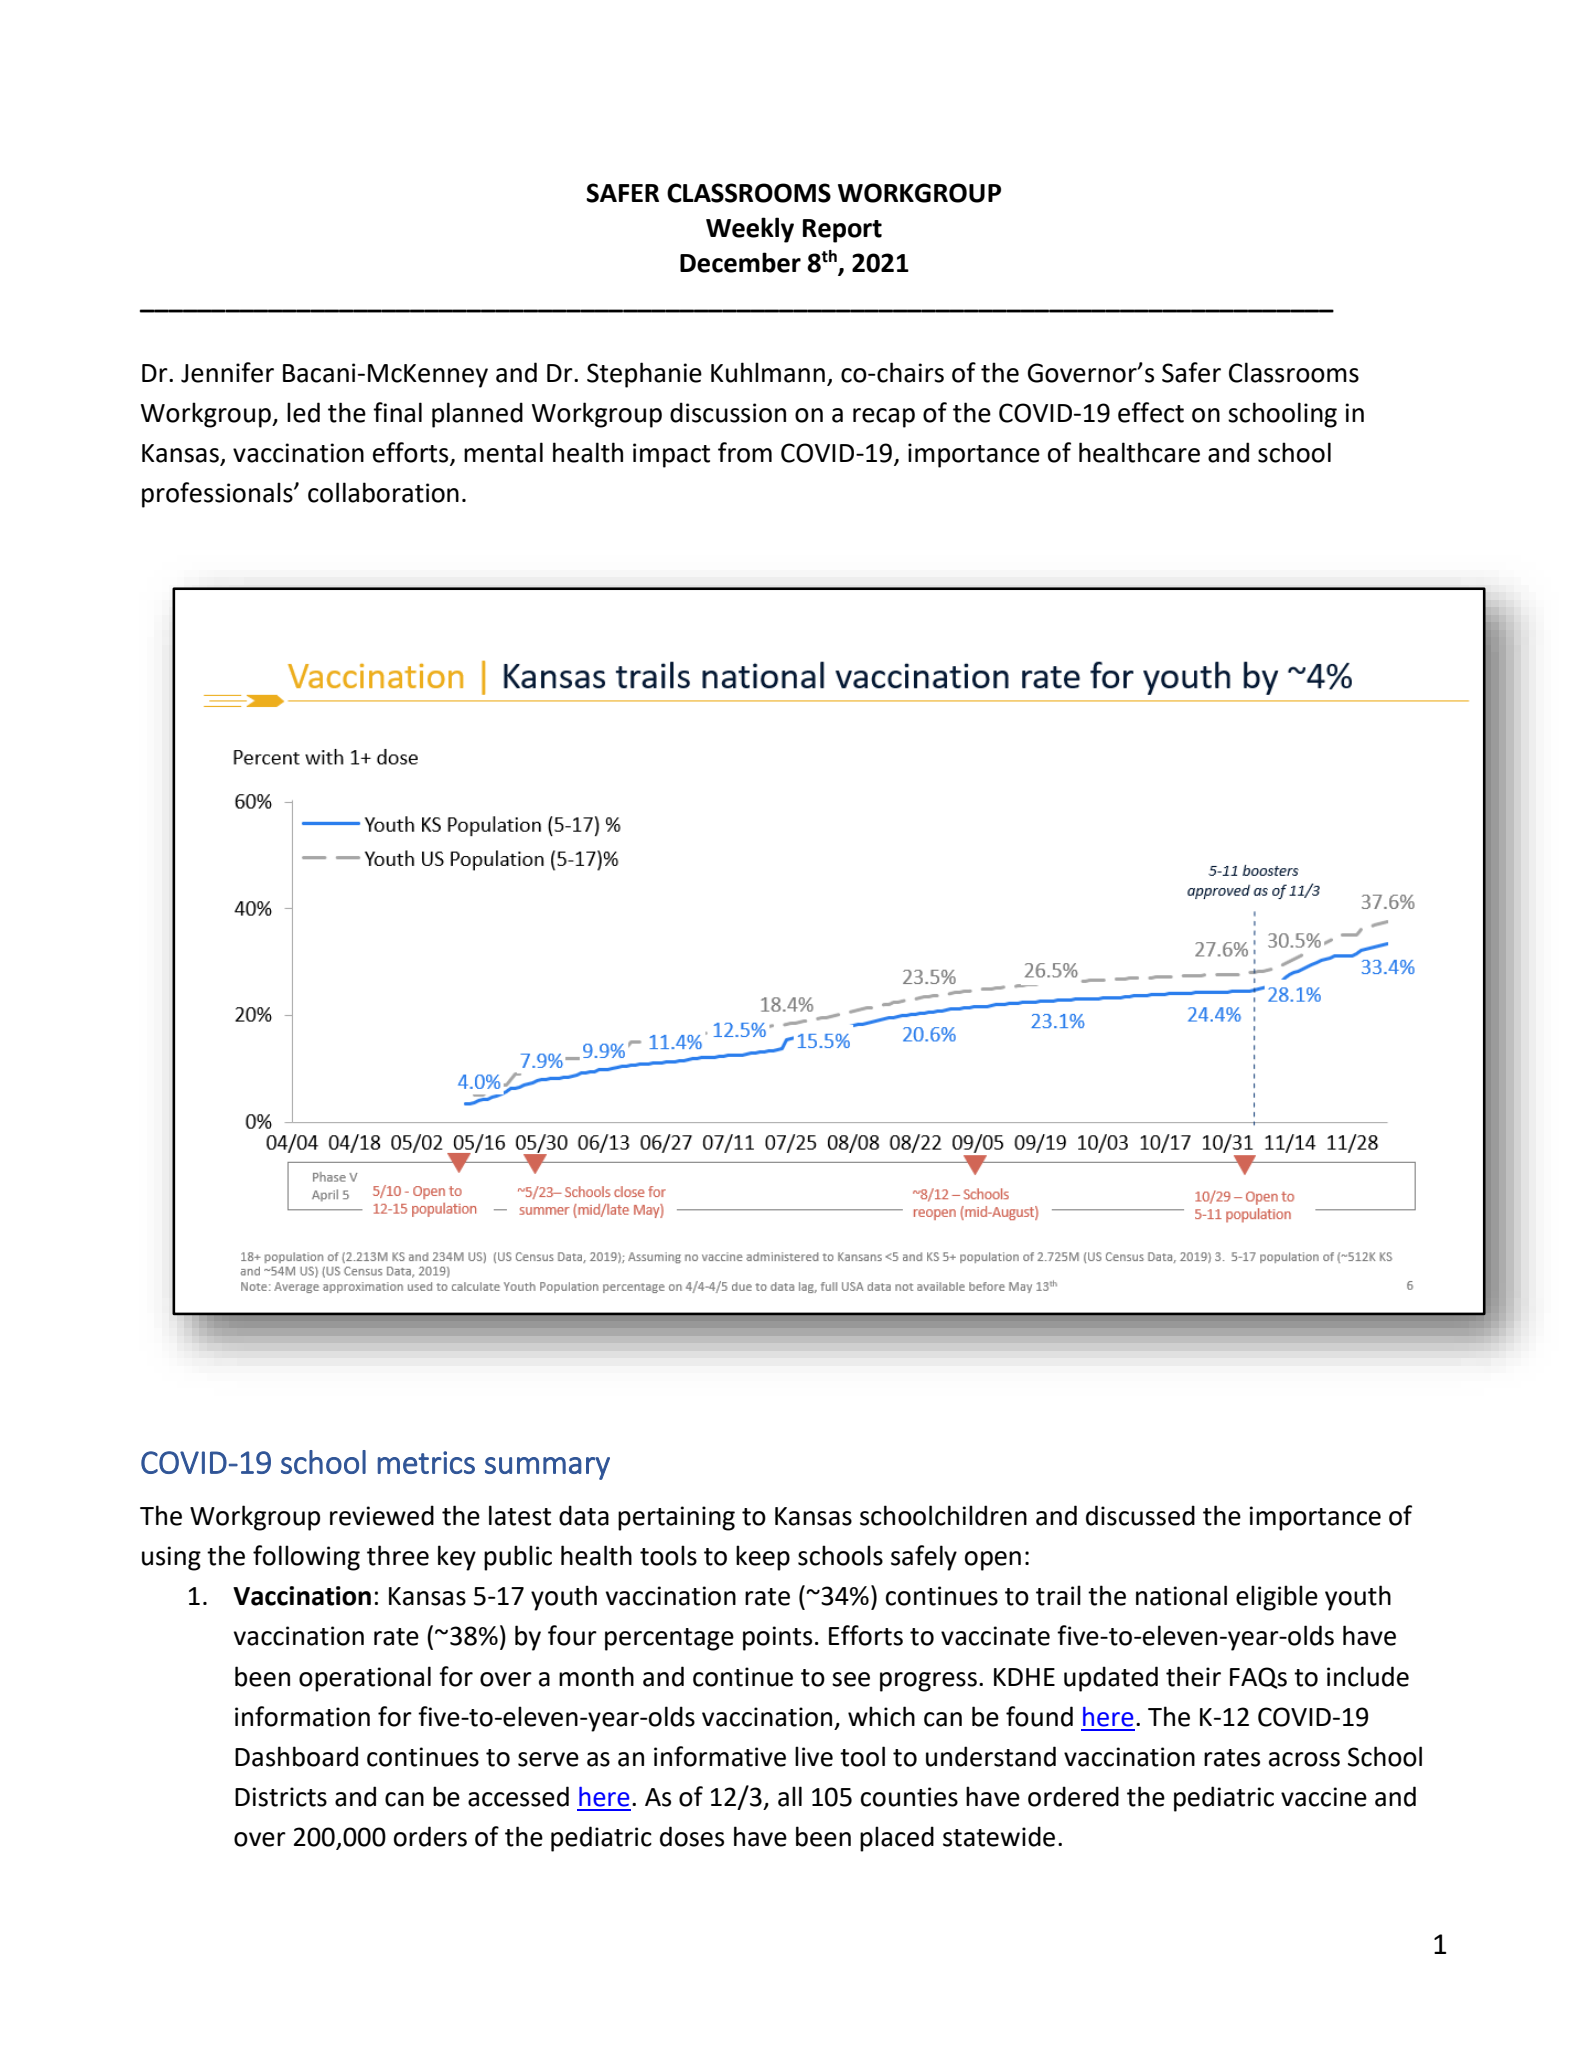 This document has width=1588, height=2056. I want to click on summary, so click(547, 1468).
